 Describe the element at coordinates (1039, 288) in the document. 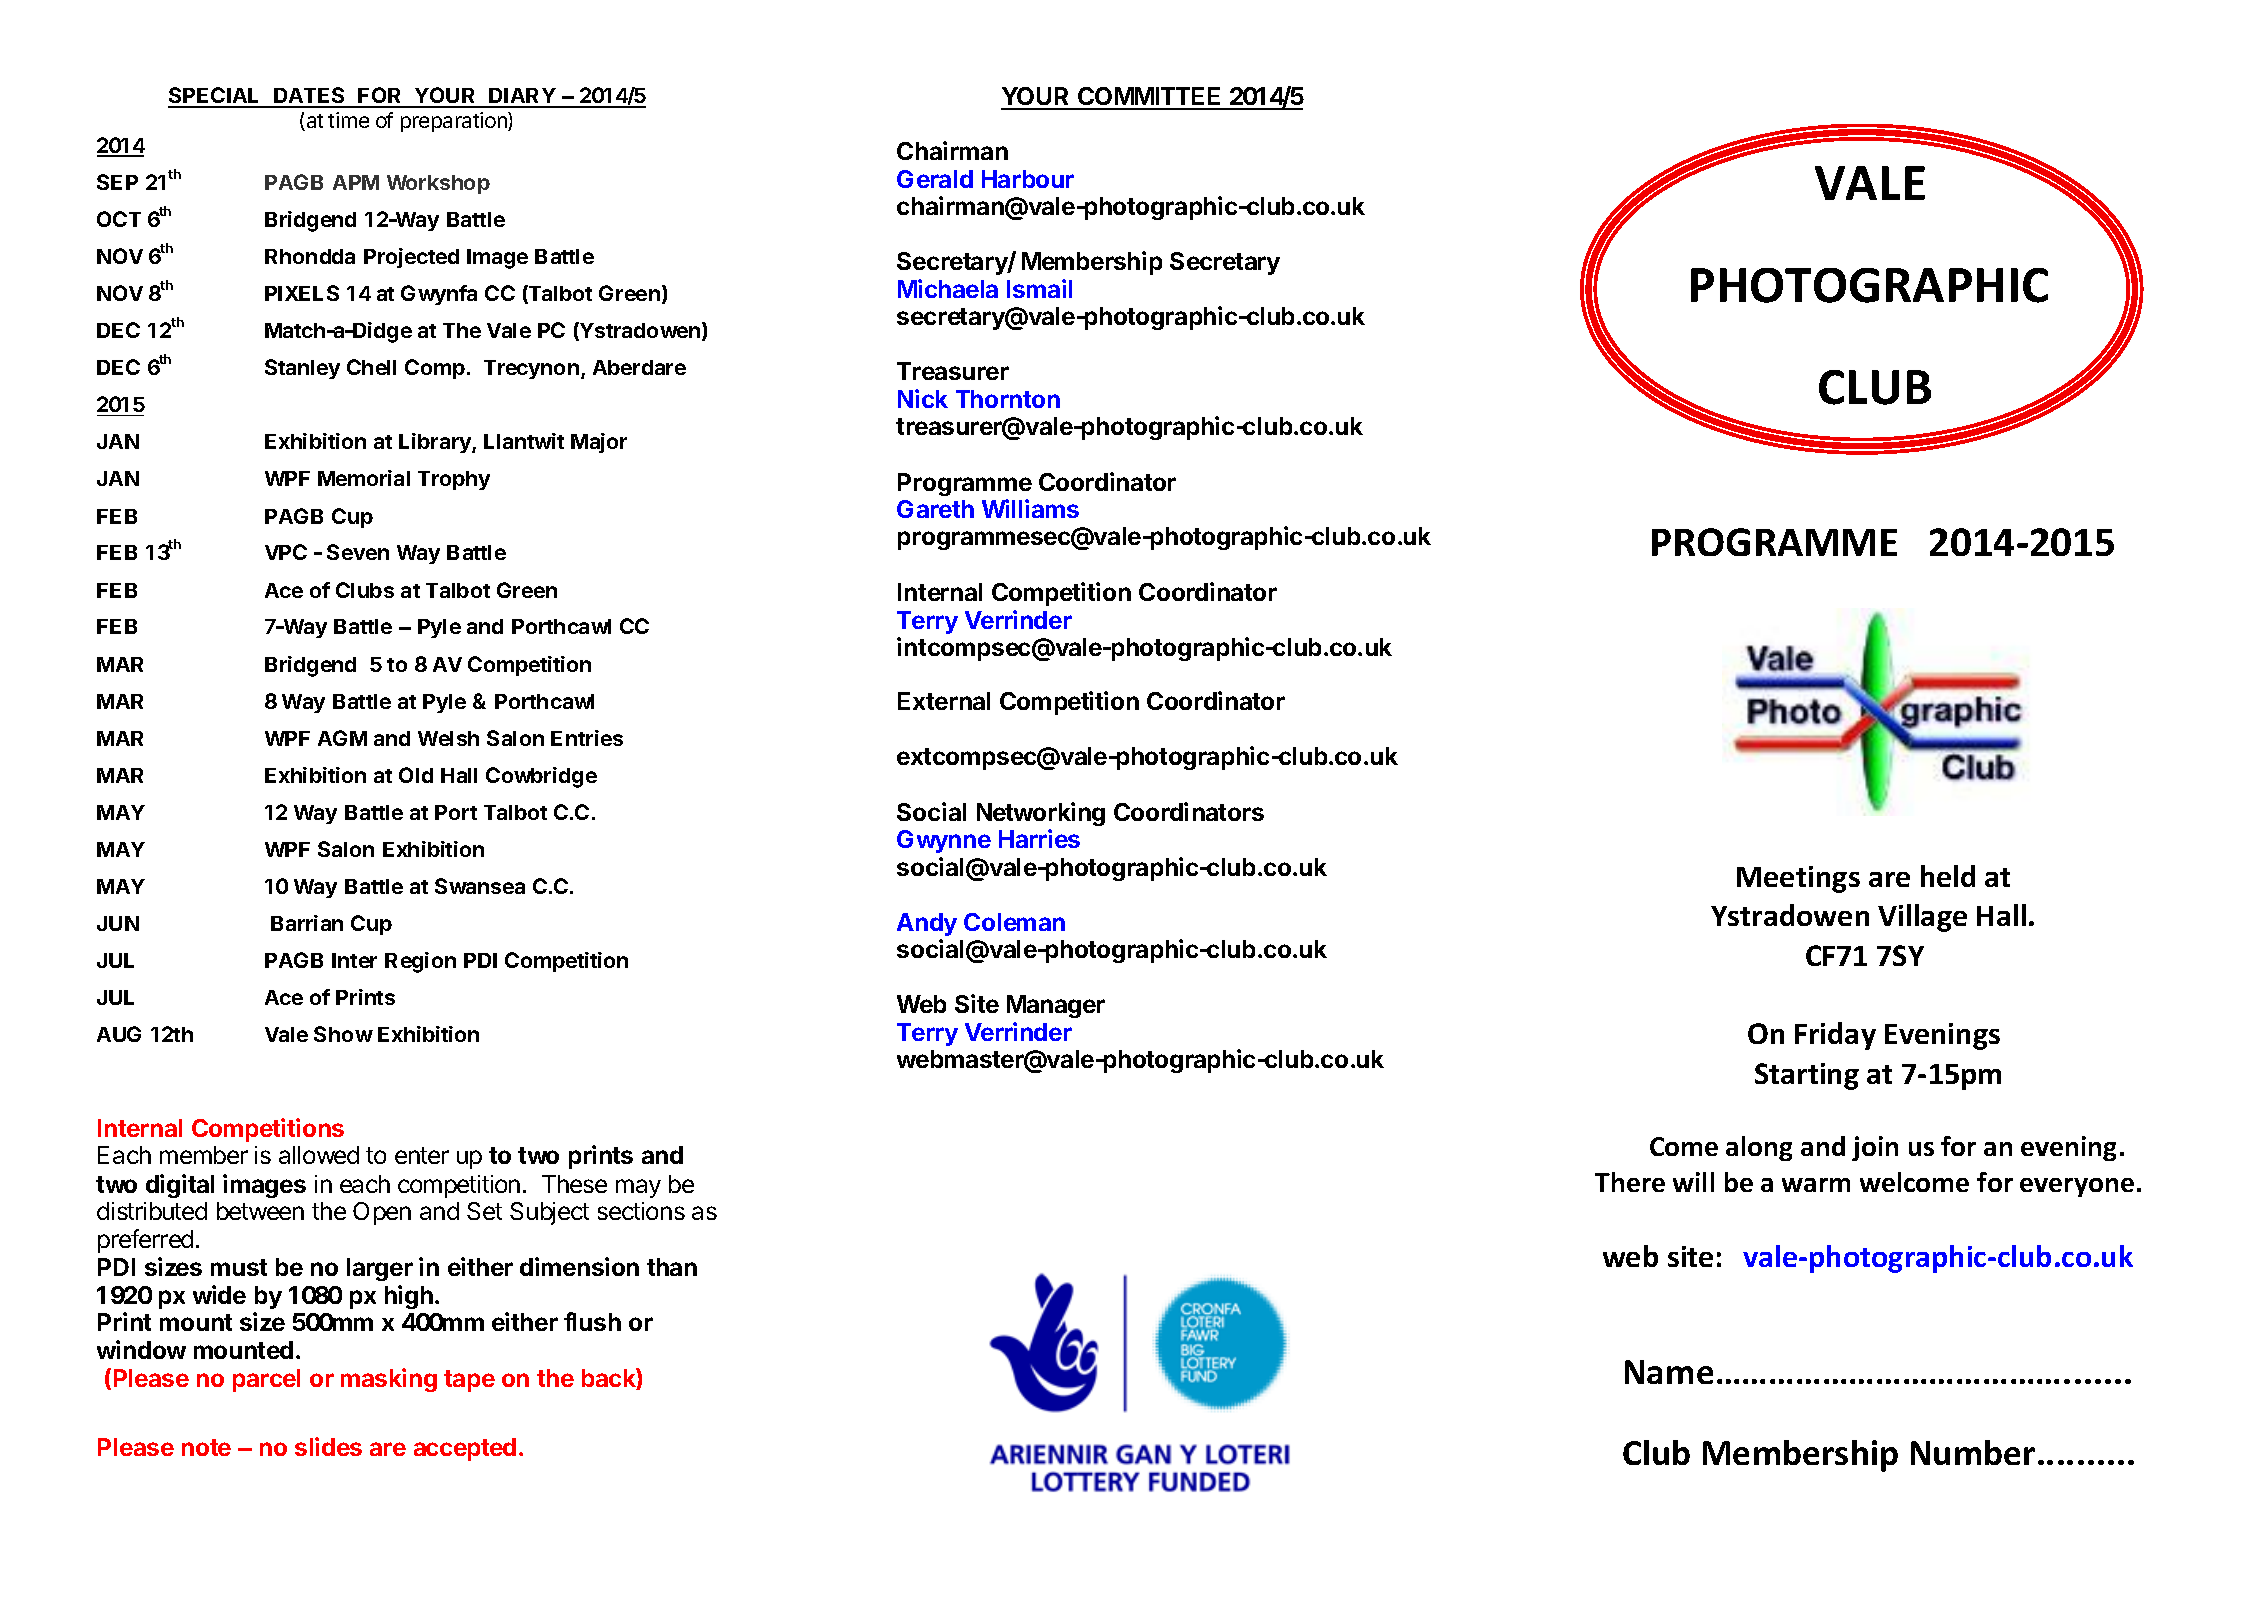

I see `Ismail` at that location.
